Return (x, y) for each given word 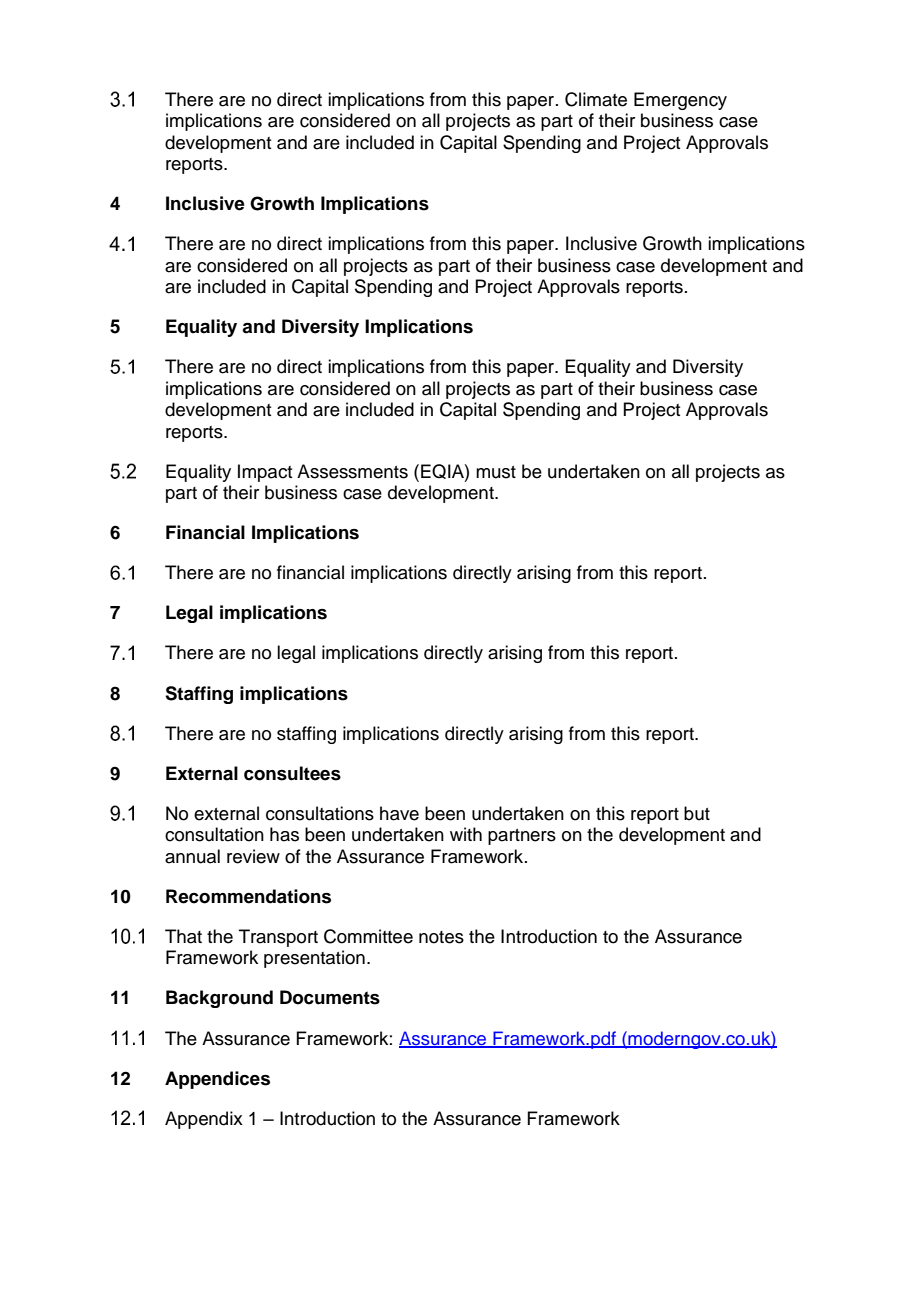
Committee (368, 936)
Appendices (217, 1080)
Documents (330, 997)
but (697, 813)
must (496, 472)
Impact (265, 473)
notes (441, 937)
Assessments (352, 471)
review (253, 856)
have (399, 813)
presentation (314, 959)
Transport (278, 938)
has (284, 834)
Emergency (680, 101)
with (466, 834)
